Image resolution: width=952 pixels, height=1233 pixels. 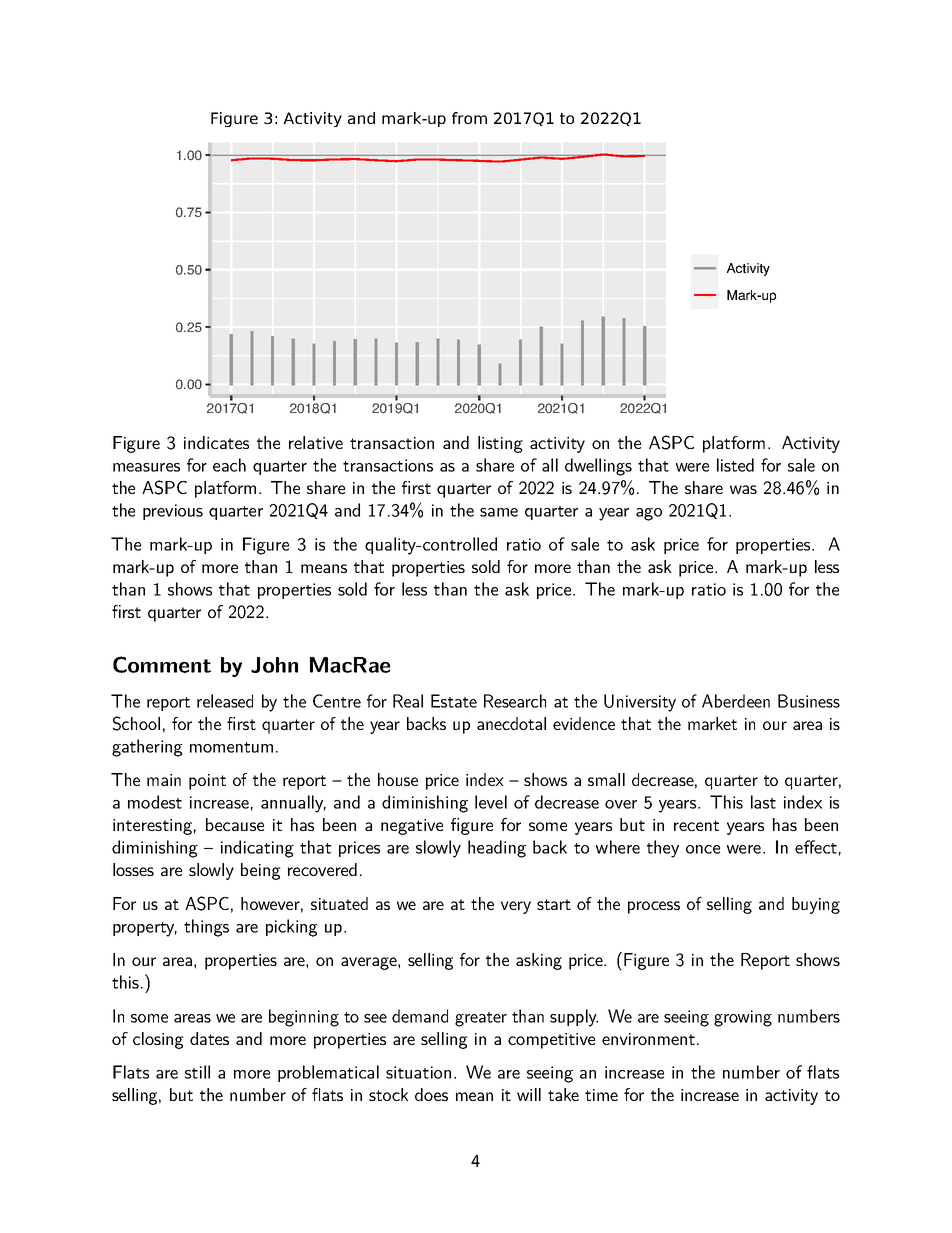 I want to click on same, so click(x=499, y=512).
